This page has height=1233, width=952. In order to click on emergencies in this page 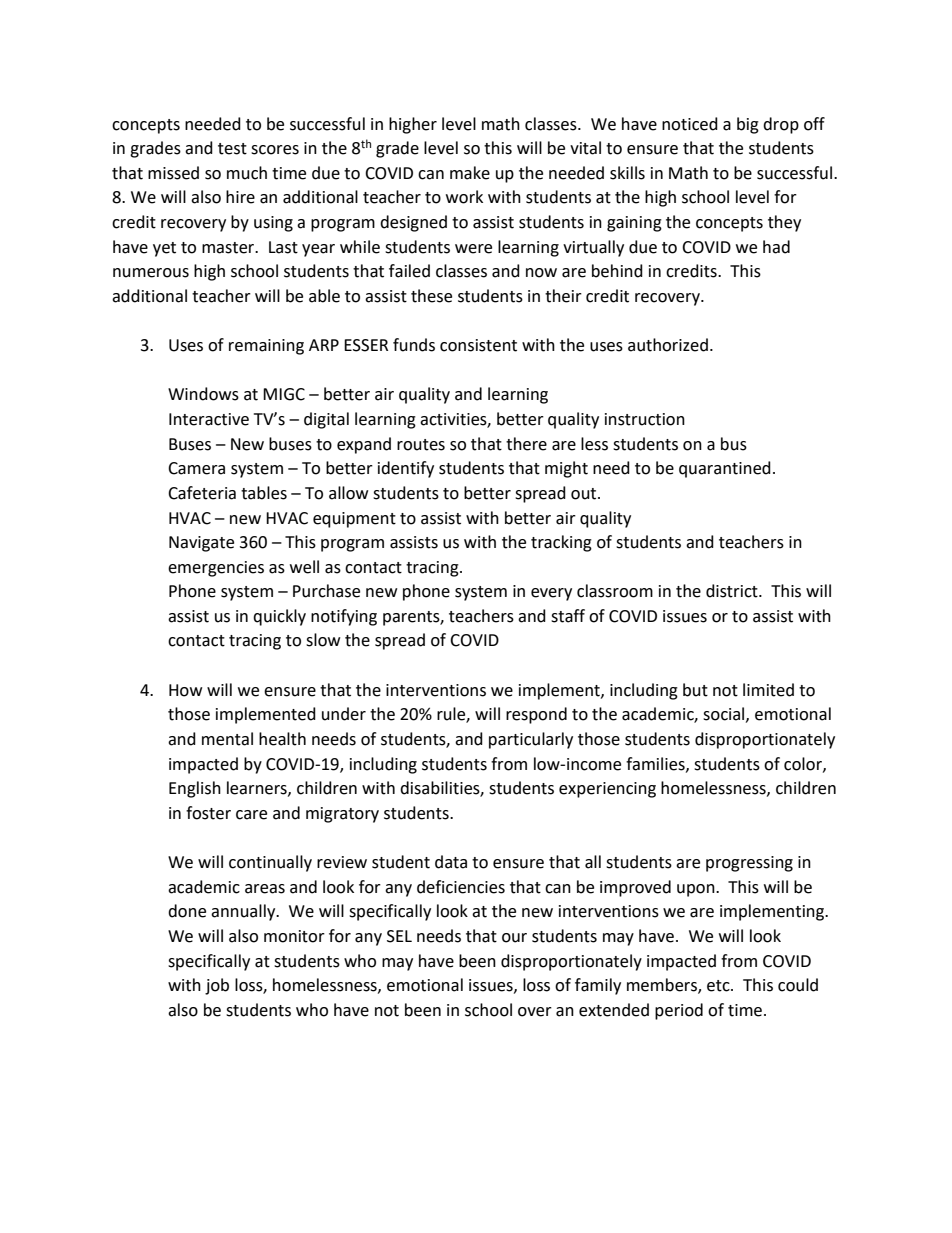, I will do `click(216, 569)`.
